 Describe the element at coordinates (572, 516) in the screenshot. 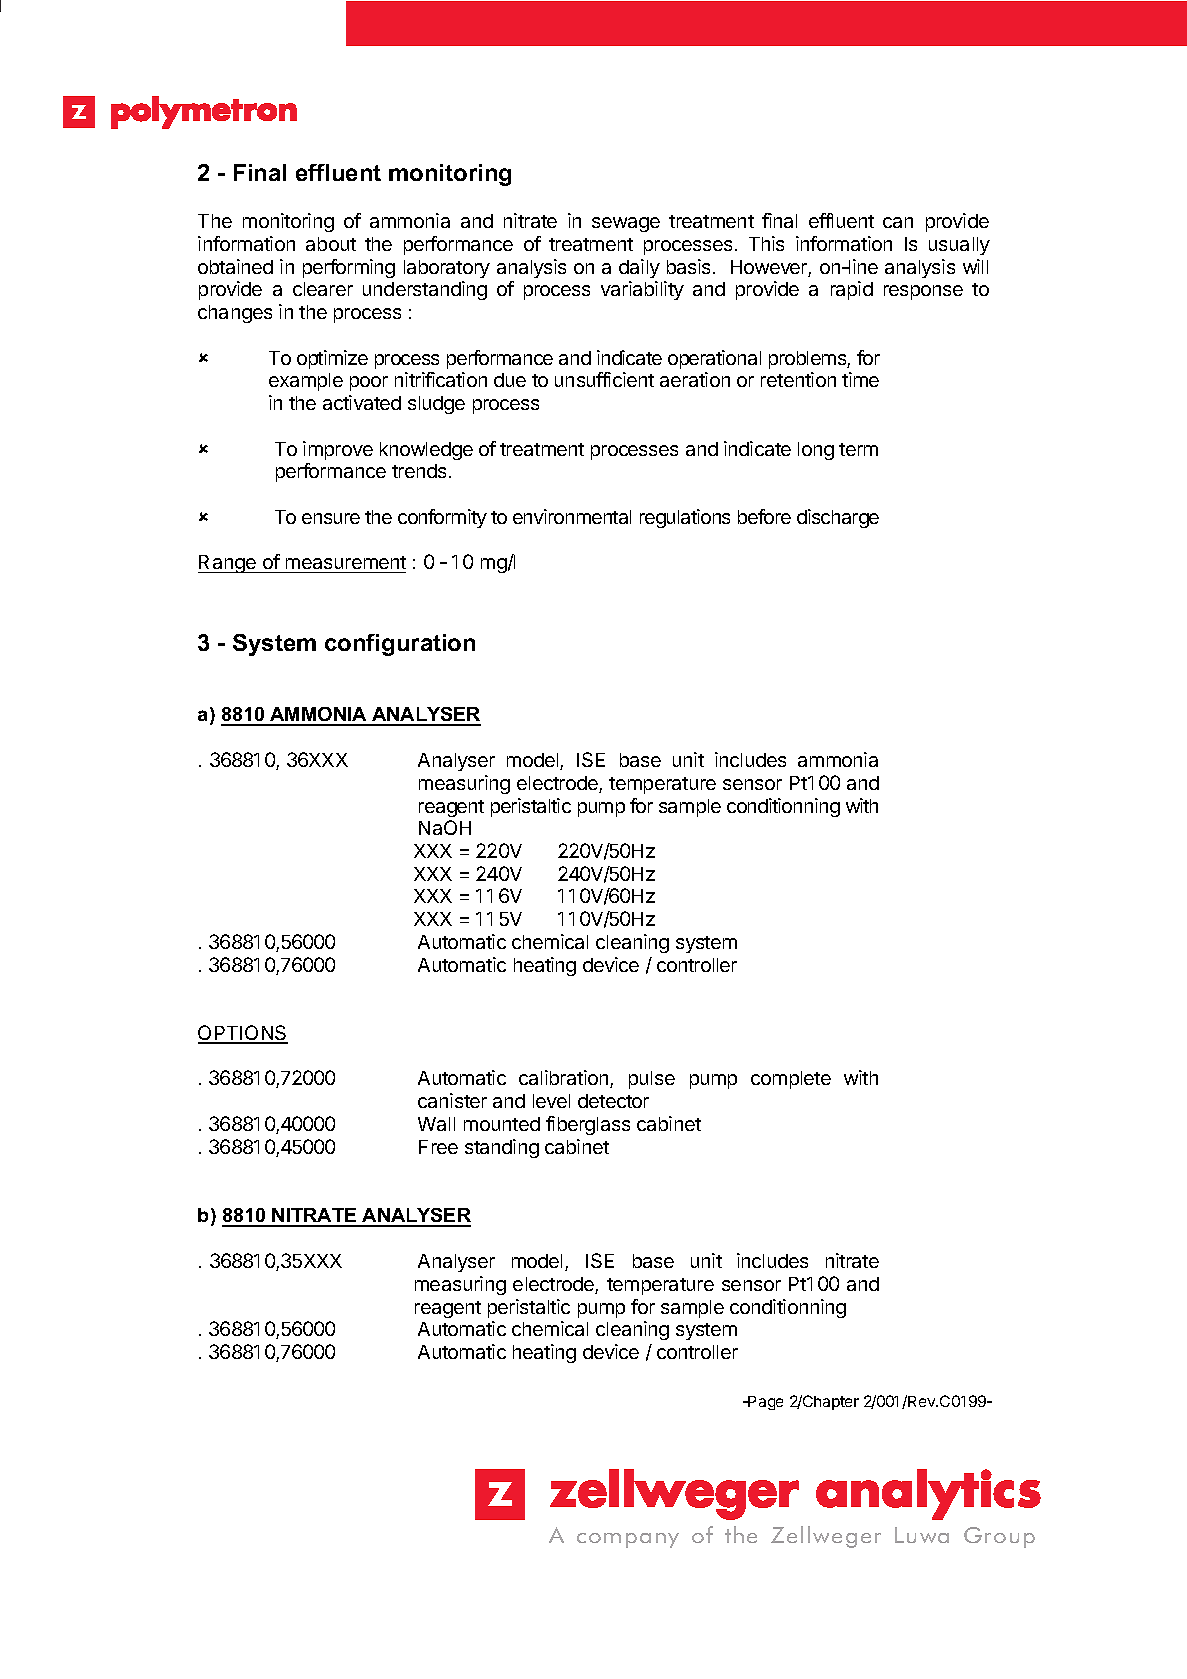

I see `environmental` at that location.
